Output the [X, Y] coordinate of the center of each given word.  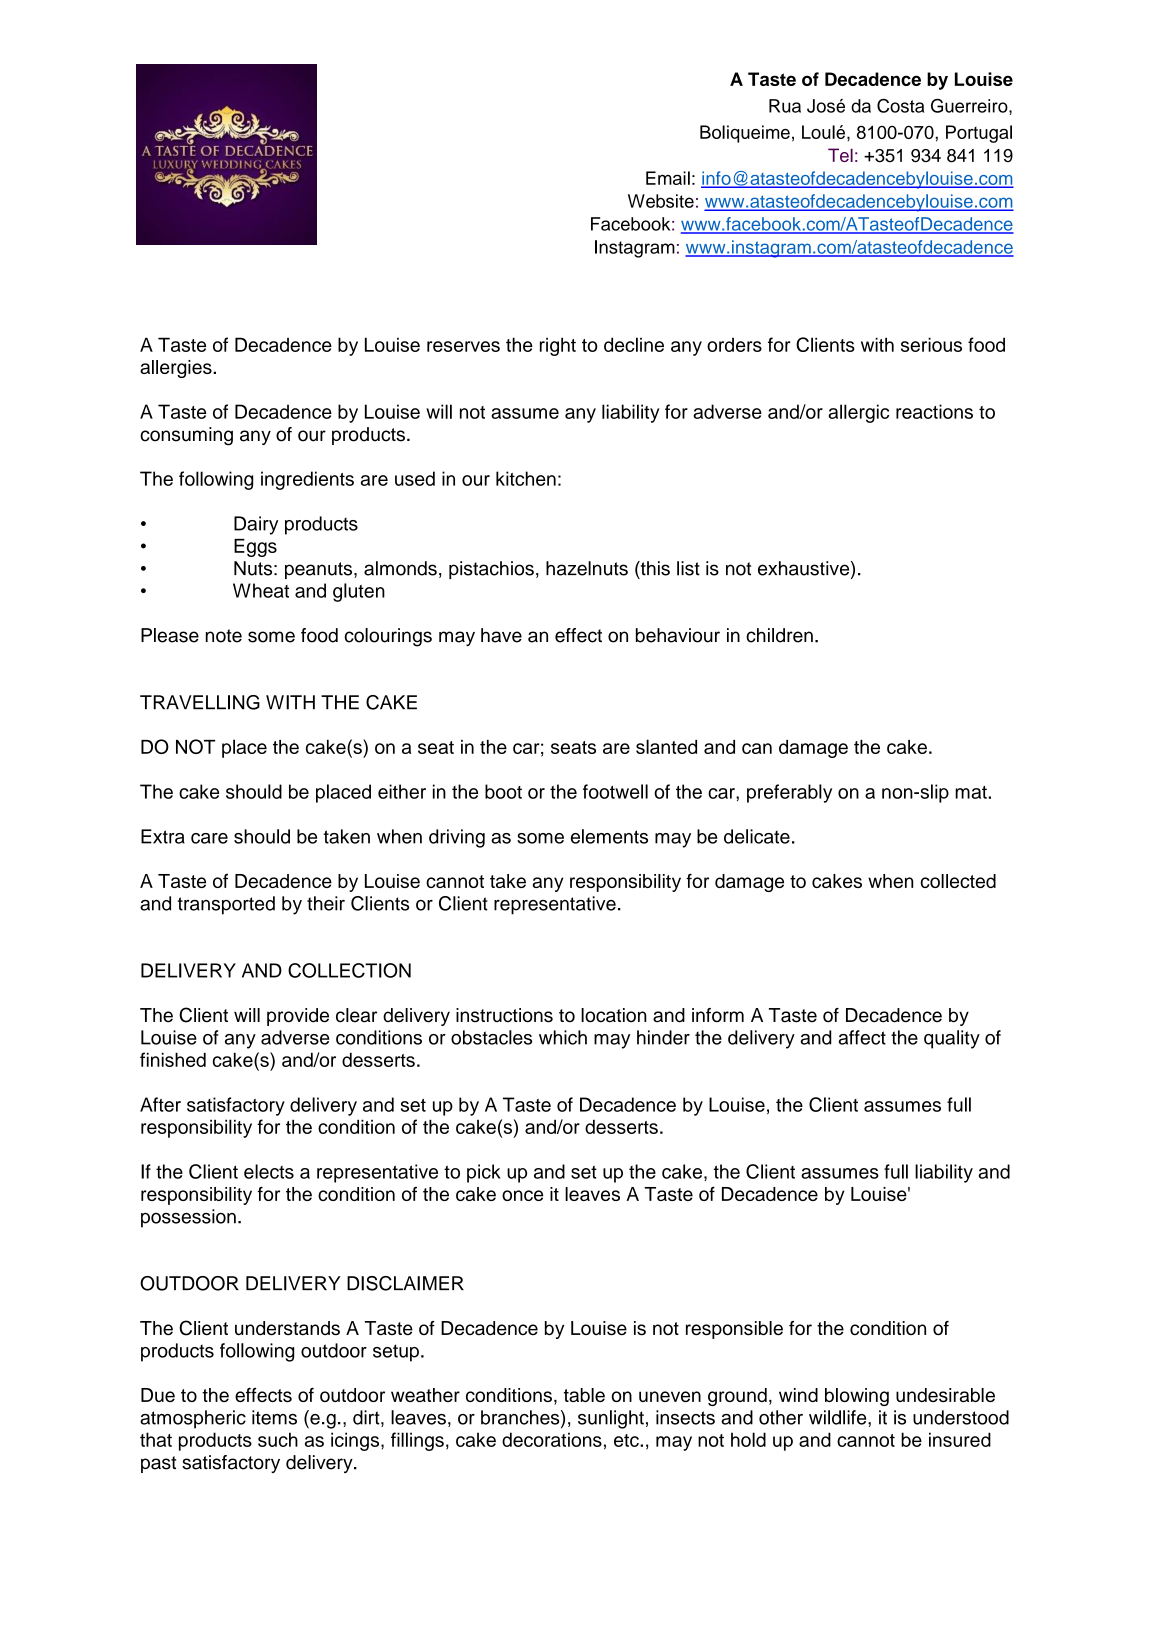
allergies [177, 369]
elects [269, 1171]
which [563, 1037]
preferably [789, 793]
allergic [858, 413]
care [209, 838]
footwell [615, 791]
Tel [840, 155]
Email [668, 178]
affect [862, 1037]
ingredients [307, 480]
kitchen [526, 478]
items [274, 1417]
